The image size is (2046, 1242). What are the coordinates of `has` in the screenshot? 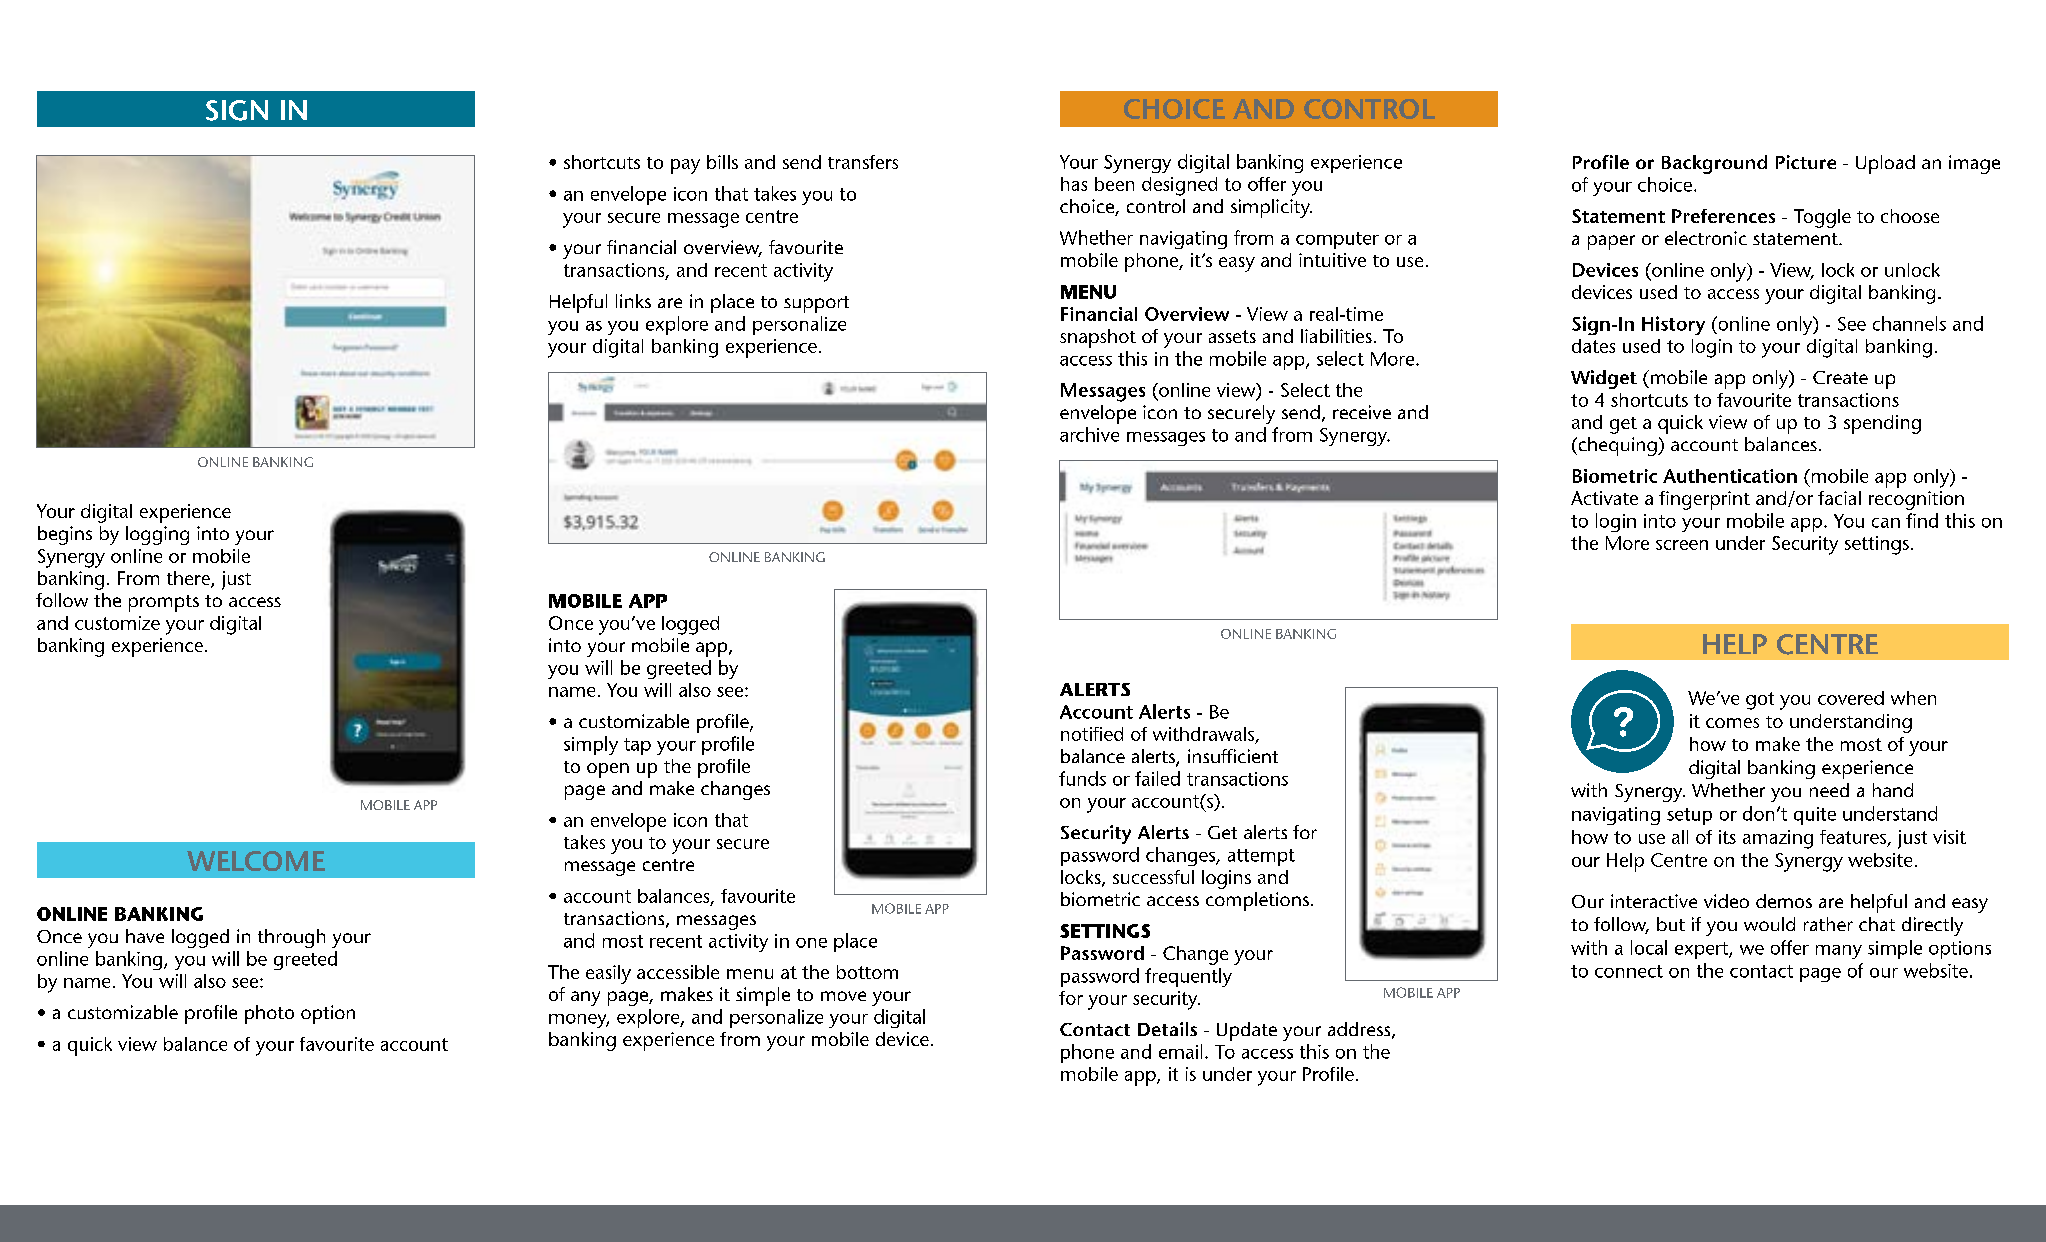 It's located at (1074, 184).
